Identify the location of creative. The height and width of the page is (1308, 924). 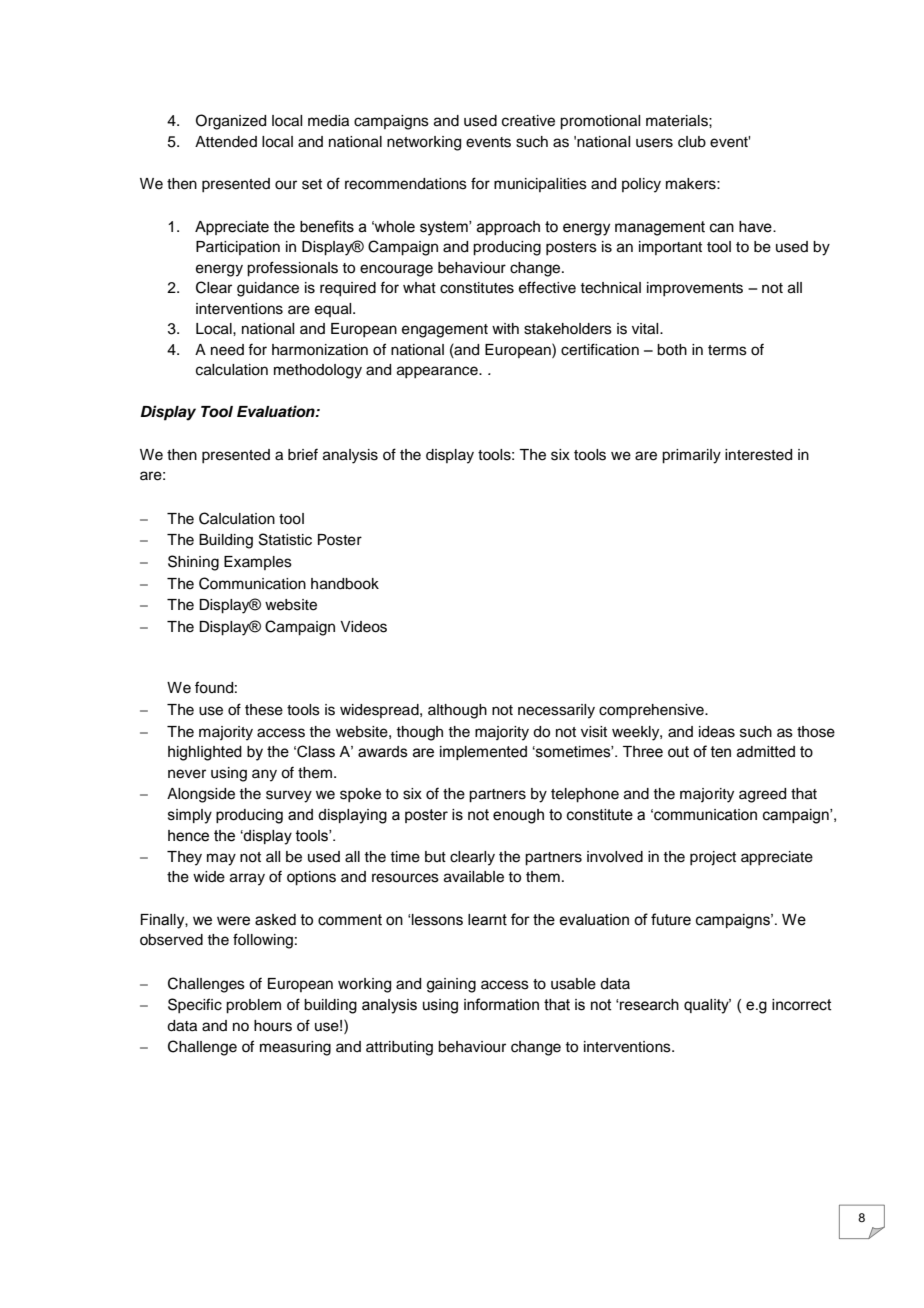
(528, 121).
